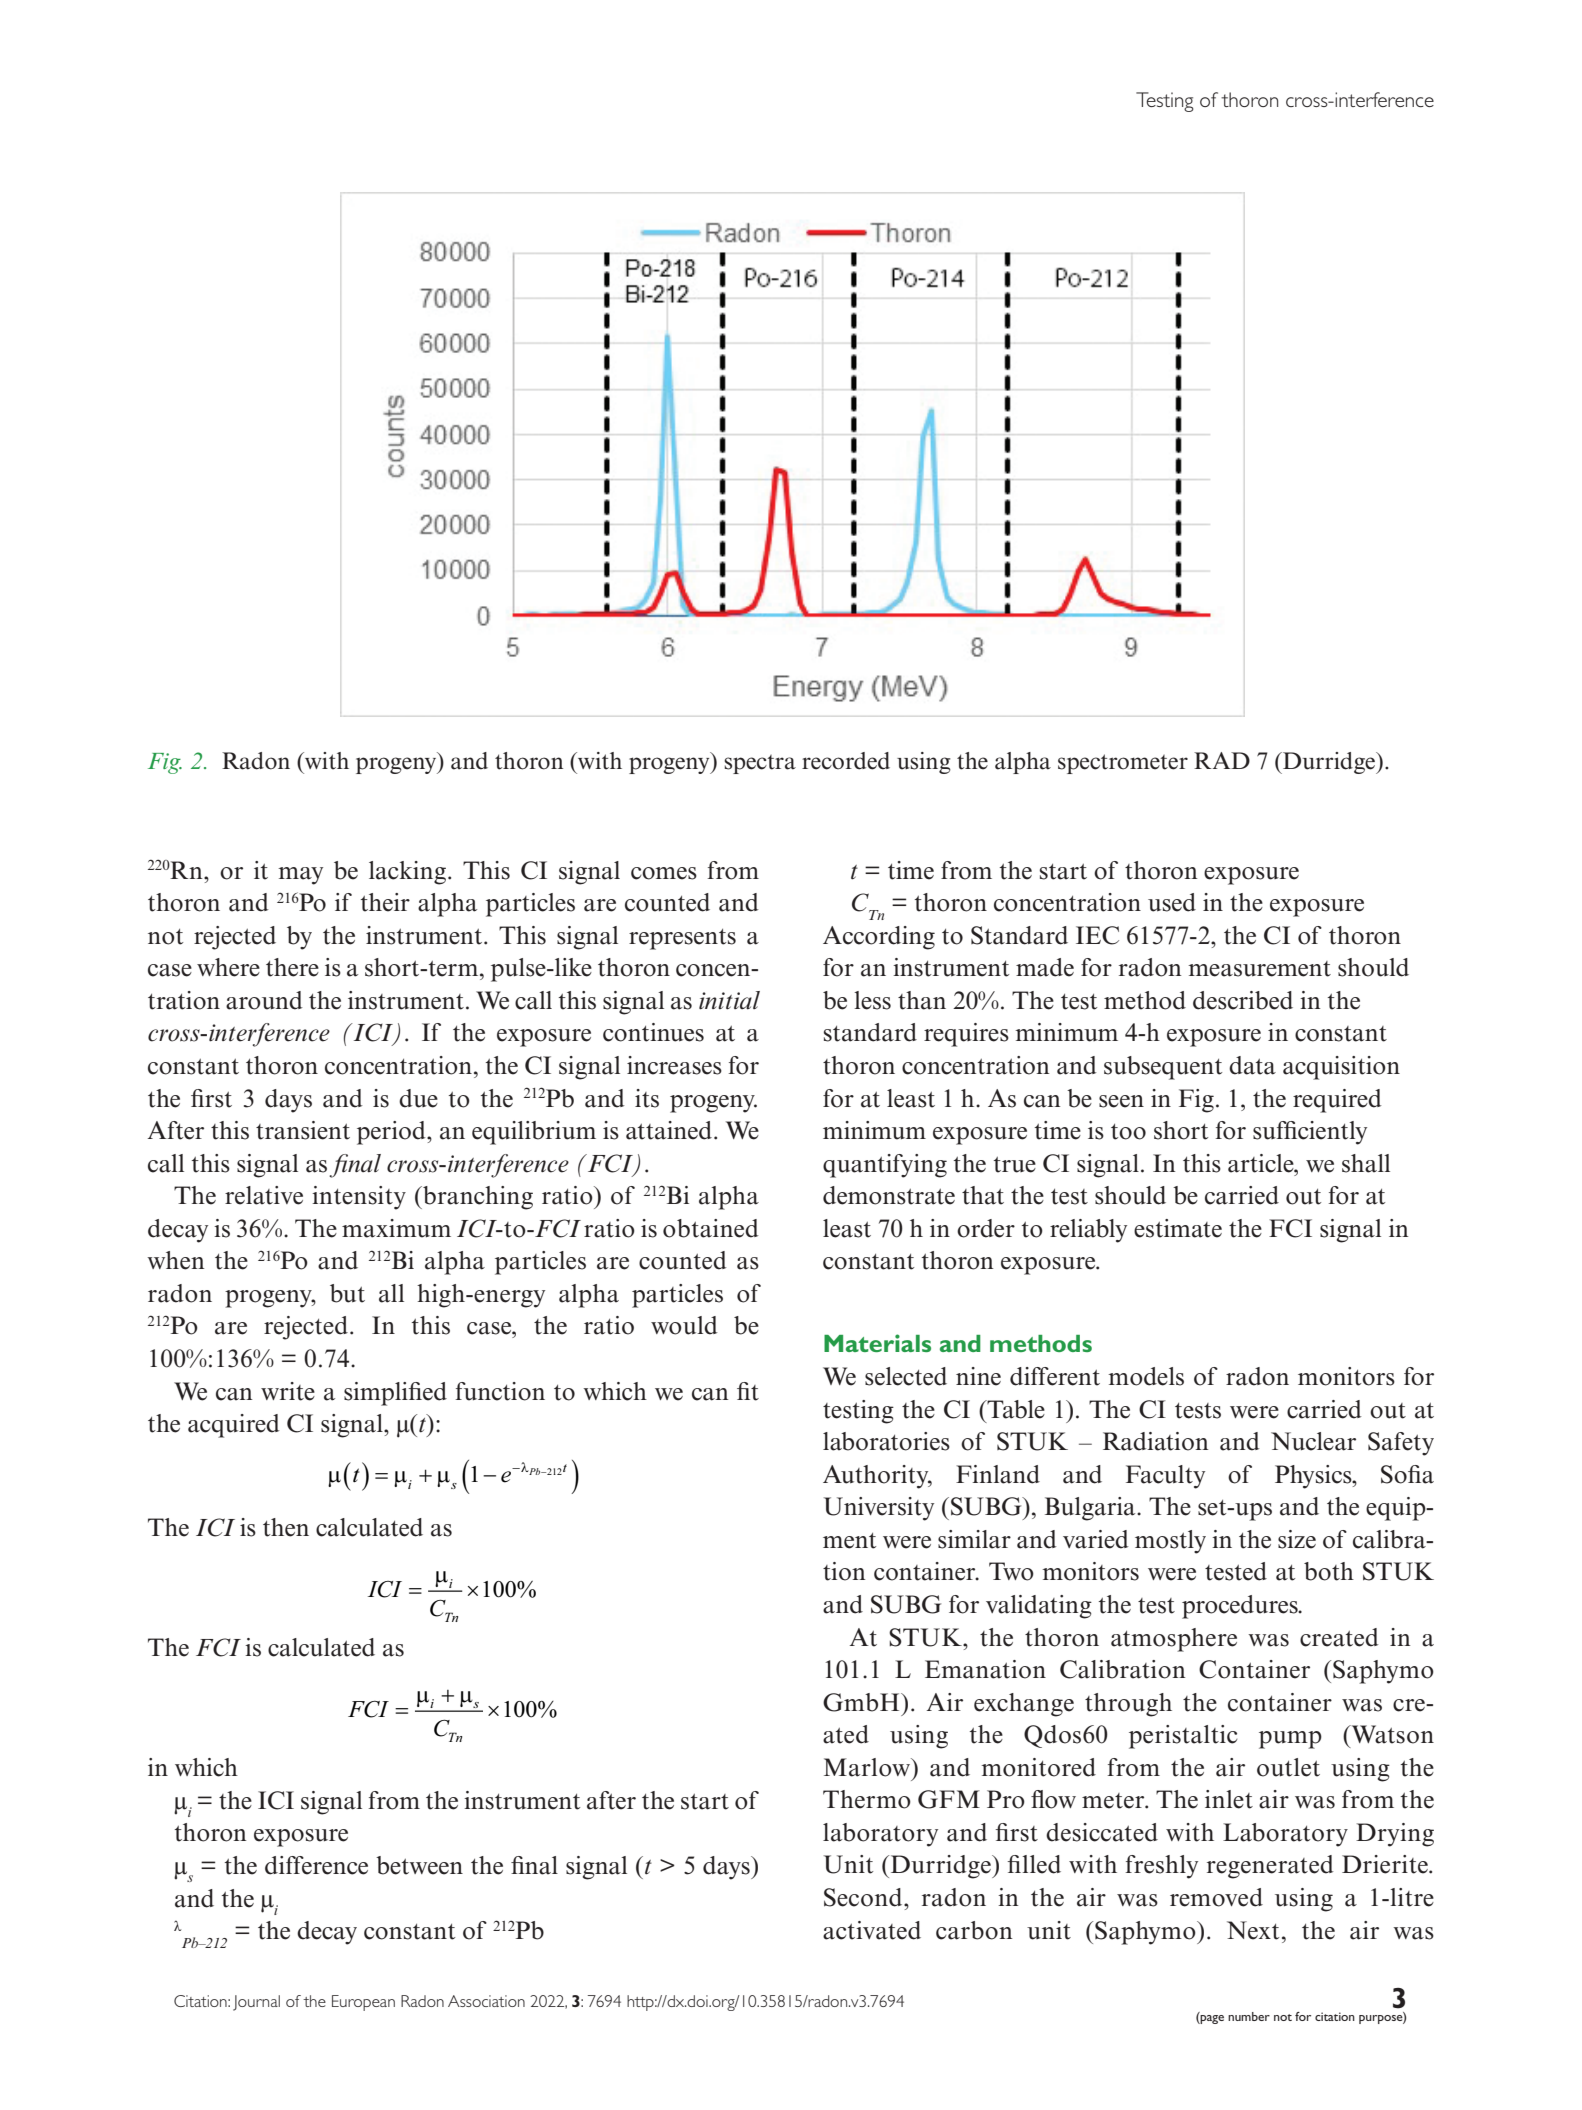 Image resolution: width=1582 pixels, height=2110 pixels. Describe the element at coordinates (303, 1130) in the page. I see `transient` at that location.
